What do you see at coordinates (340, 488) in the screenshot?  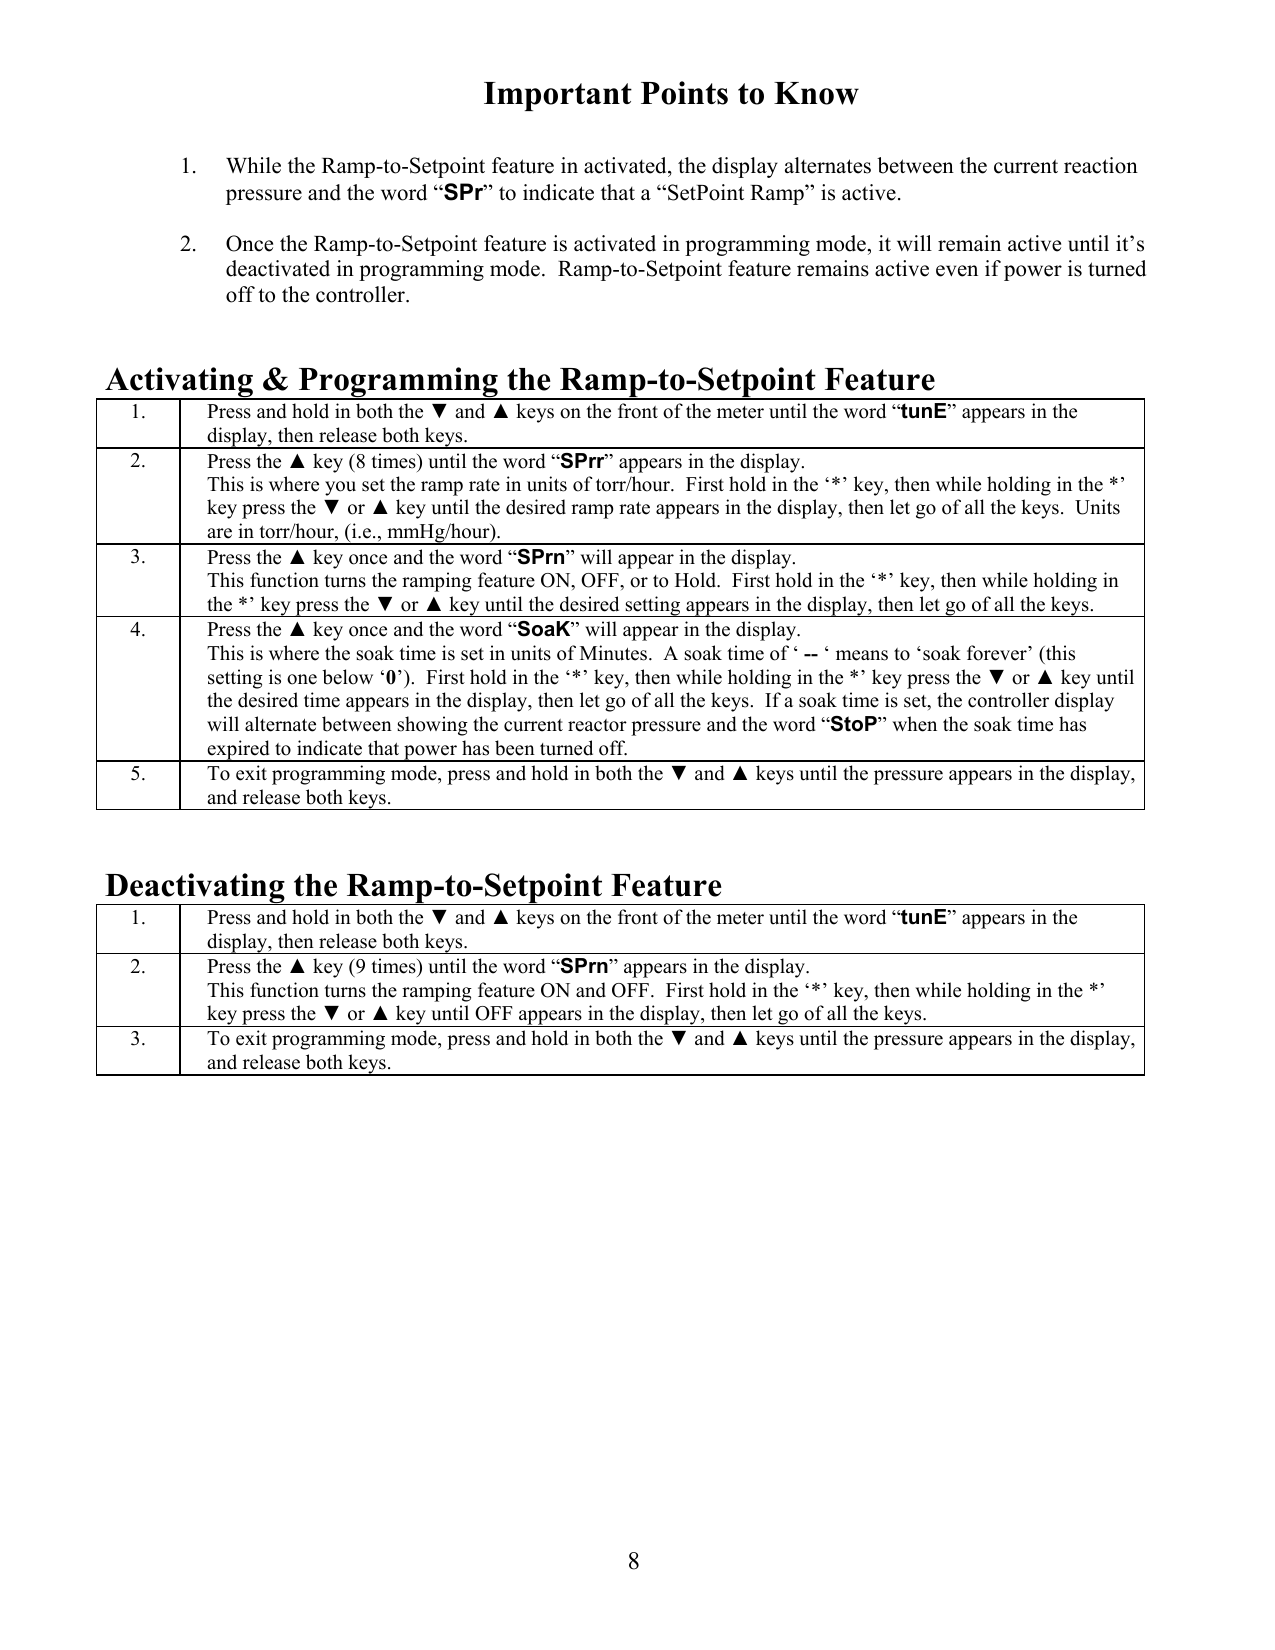 I see `you` at bounding box center [340, 488].
